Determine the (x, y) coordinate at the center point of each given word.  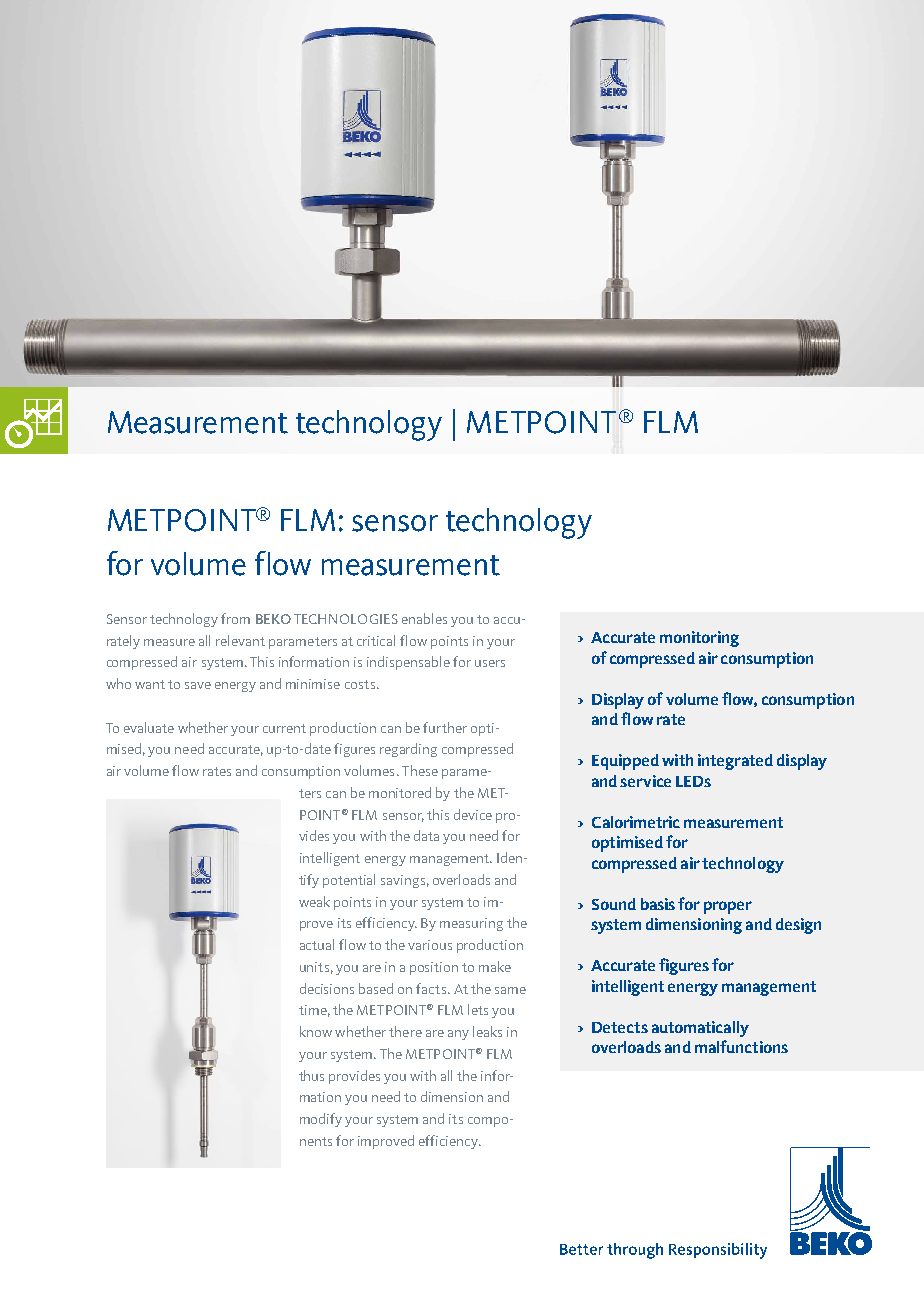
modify (321, 1120)
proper (728, 907)
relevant (240, 640)
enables (424, 618)
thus (311, 1075)
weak (314, 901)
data (426, 835)
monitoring (699, 639)
